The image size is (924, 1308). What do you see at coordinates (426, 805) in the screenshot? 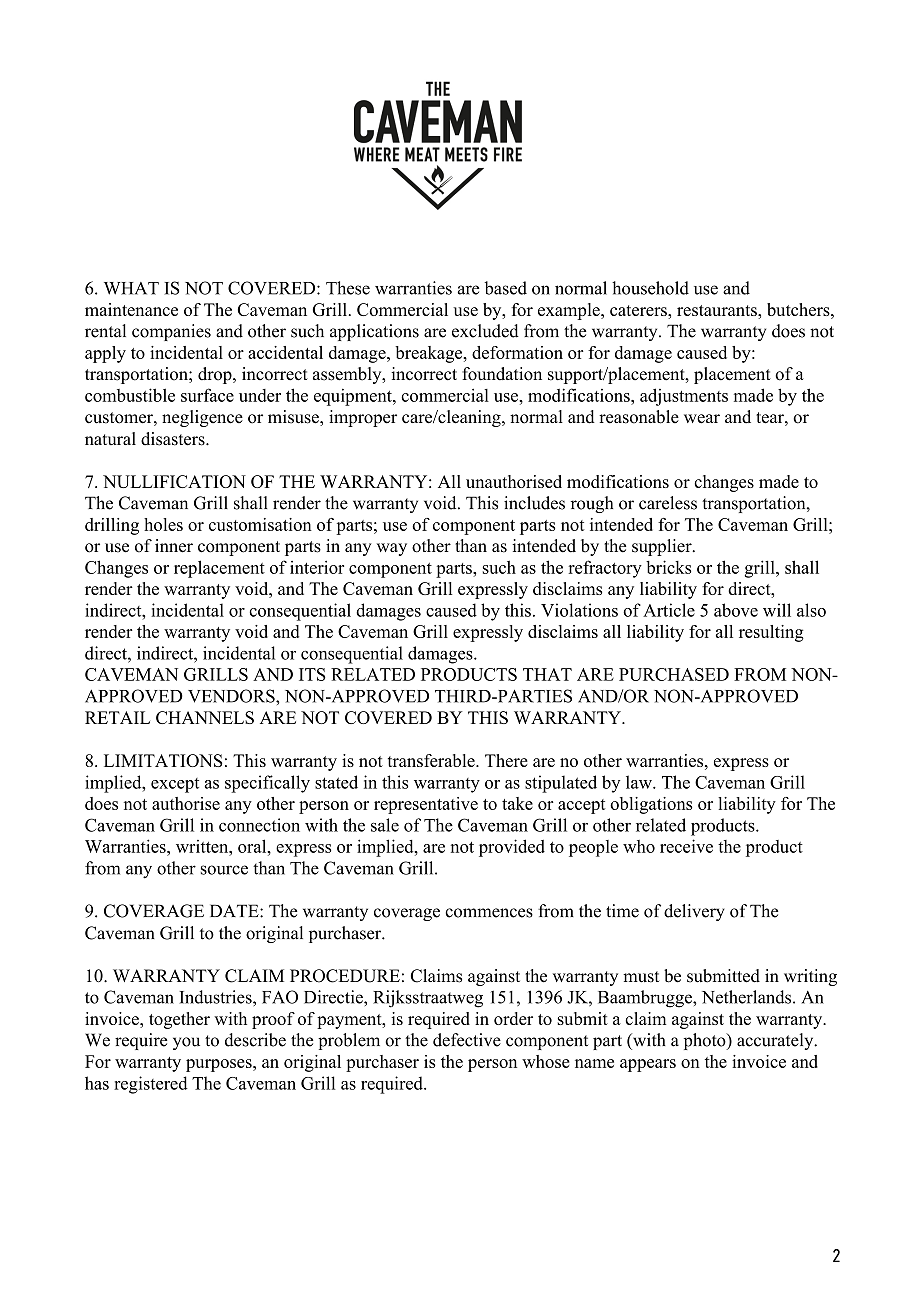
I see `representative` at bounding box center [426, 805].
